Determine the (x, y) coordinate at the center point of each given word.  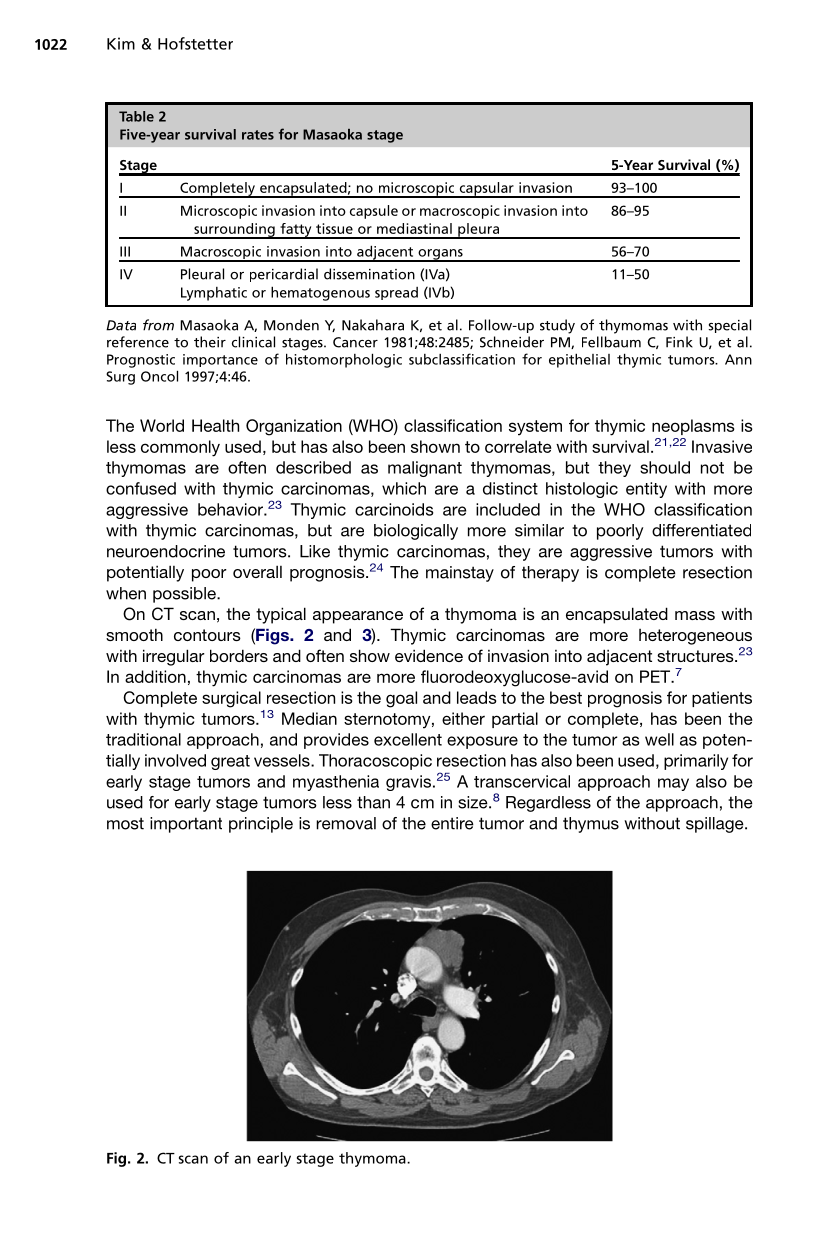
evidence (429, 655)
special (729, 326)
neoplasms (693, 427)
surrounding (234, 231)
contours (207, 635)
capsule (374, 212)
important (186, 825)
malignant (425, 469)
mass (695, 615)
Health (215, 425)
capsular (486, 190)
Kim (121, 43)
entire (452, 823)
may (673, 784)
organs (440, 255)
